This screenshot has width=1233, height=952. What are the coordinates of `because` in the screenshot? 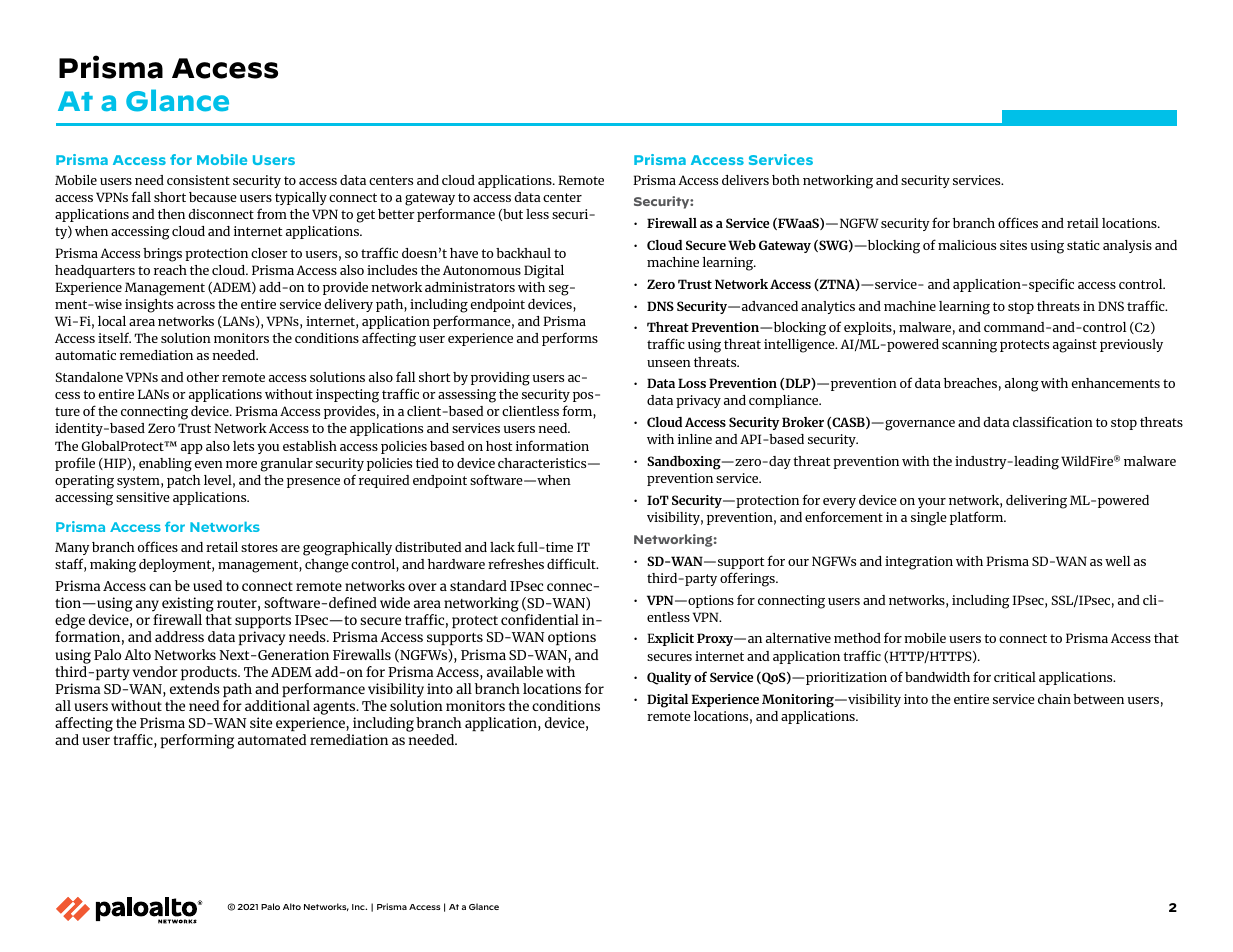 It's located at (213, 197).
